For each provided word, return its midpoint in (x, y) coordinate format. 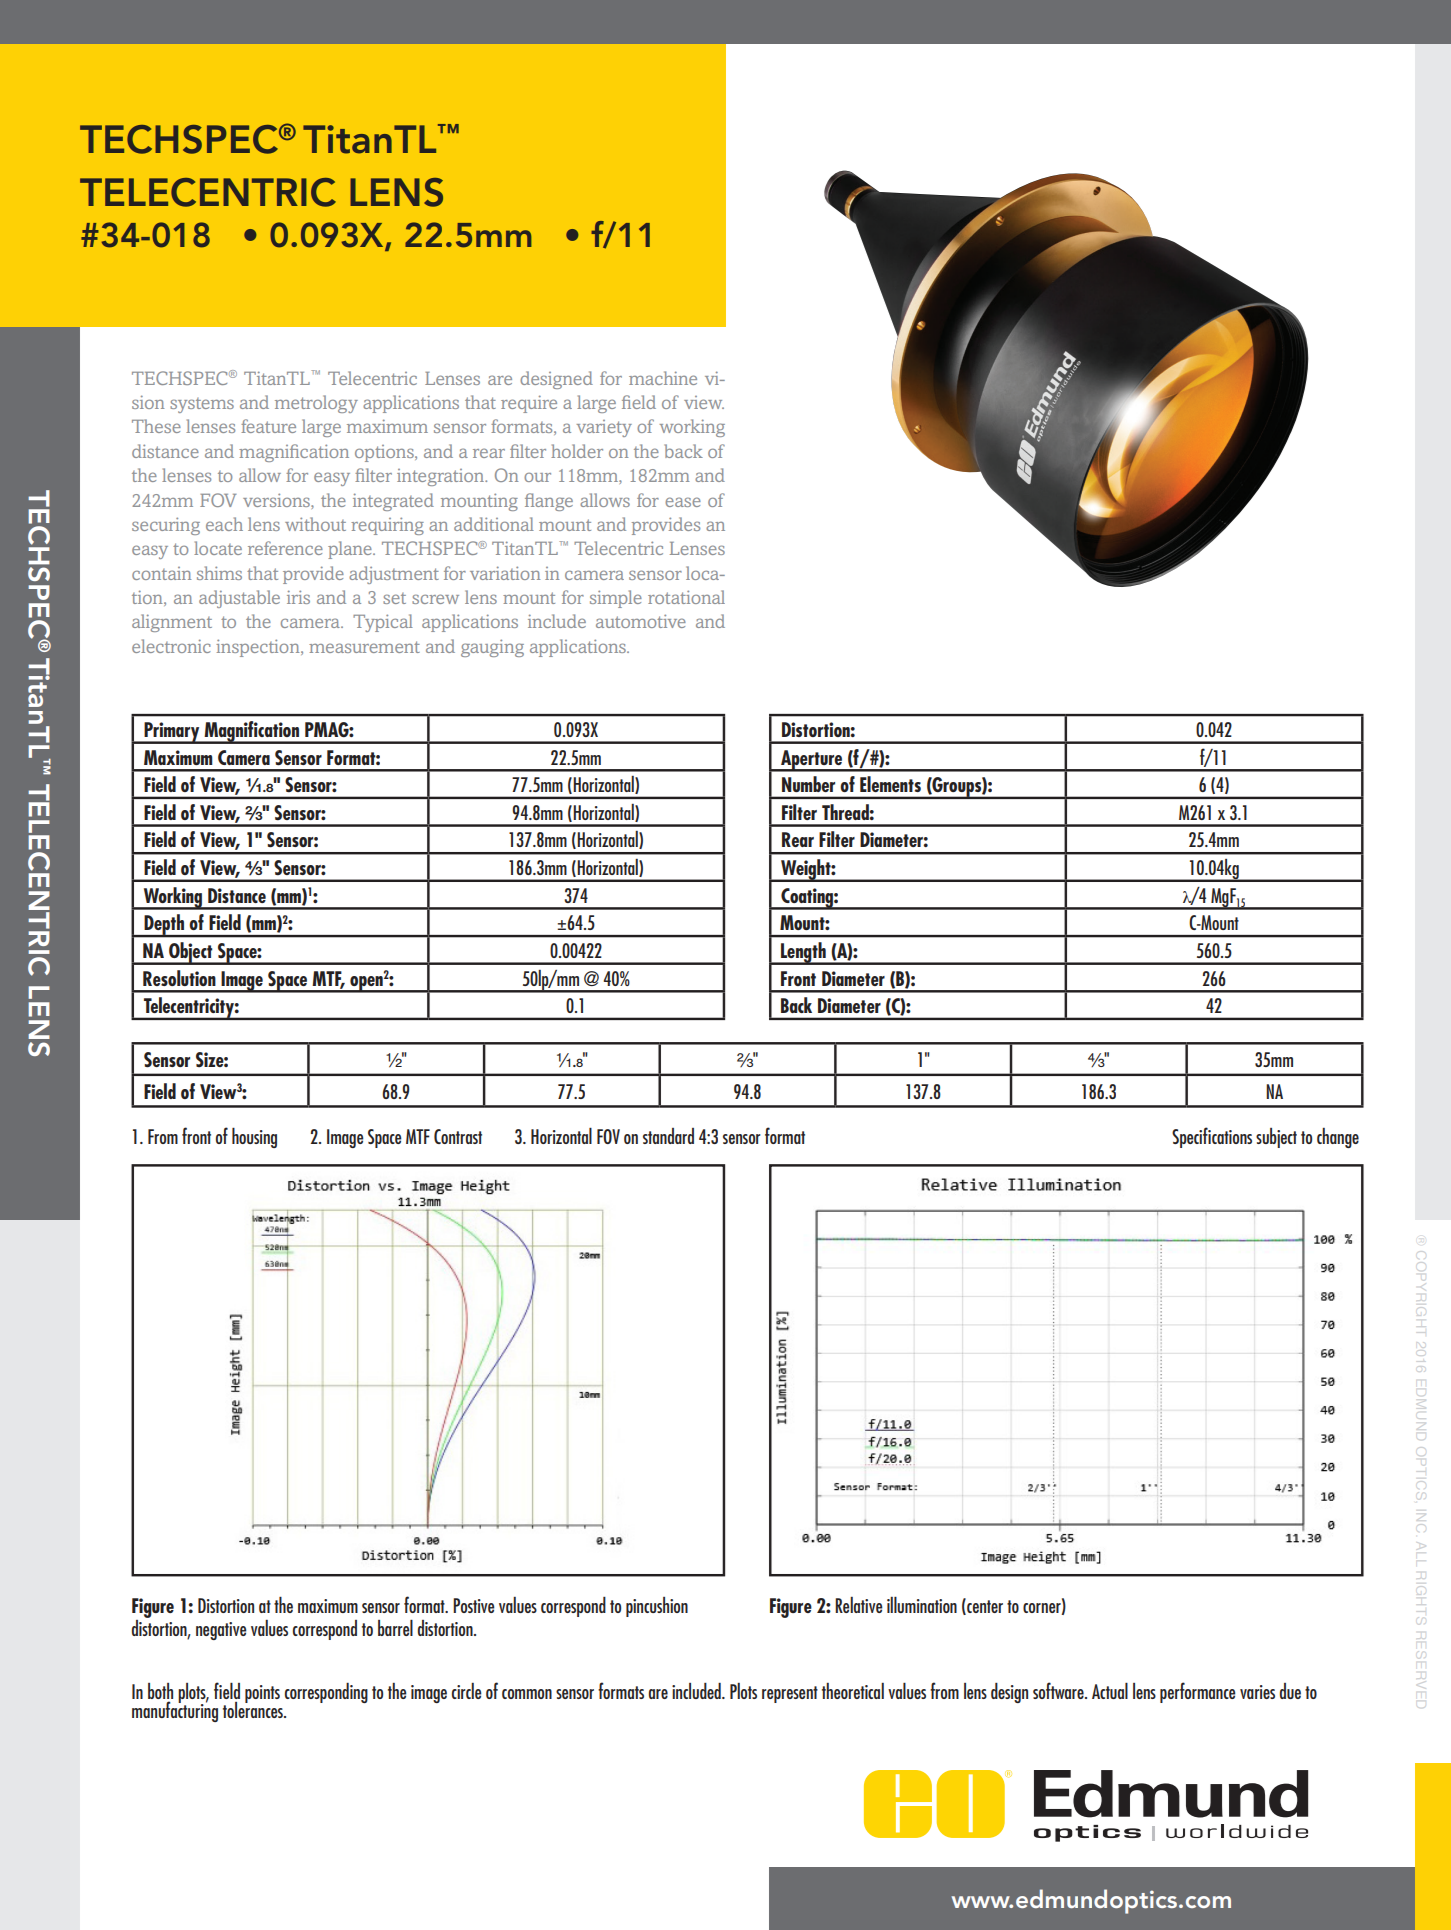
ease (683, 502)
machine (663, 378)
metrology (316, 404)
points (262, 1694)
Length (803, 953)
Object (191, 953)
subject (1276, 1138)
